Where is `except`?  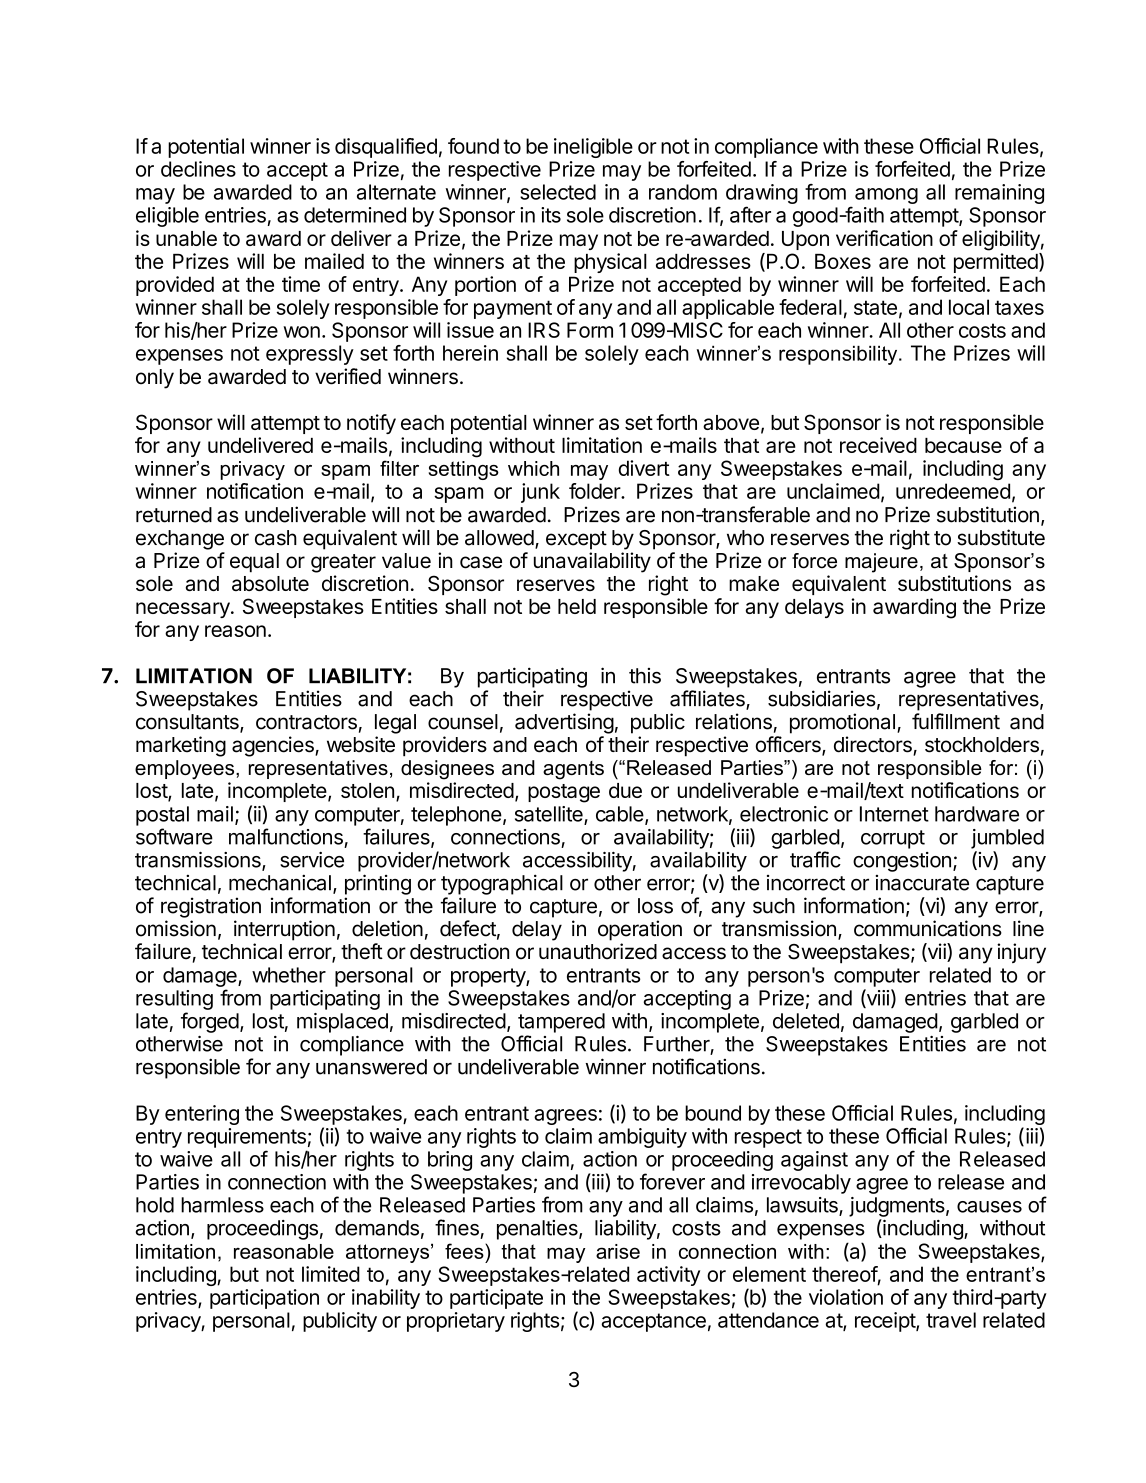 except is located at coordinates (576, 540).
